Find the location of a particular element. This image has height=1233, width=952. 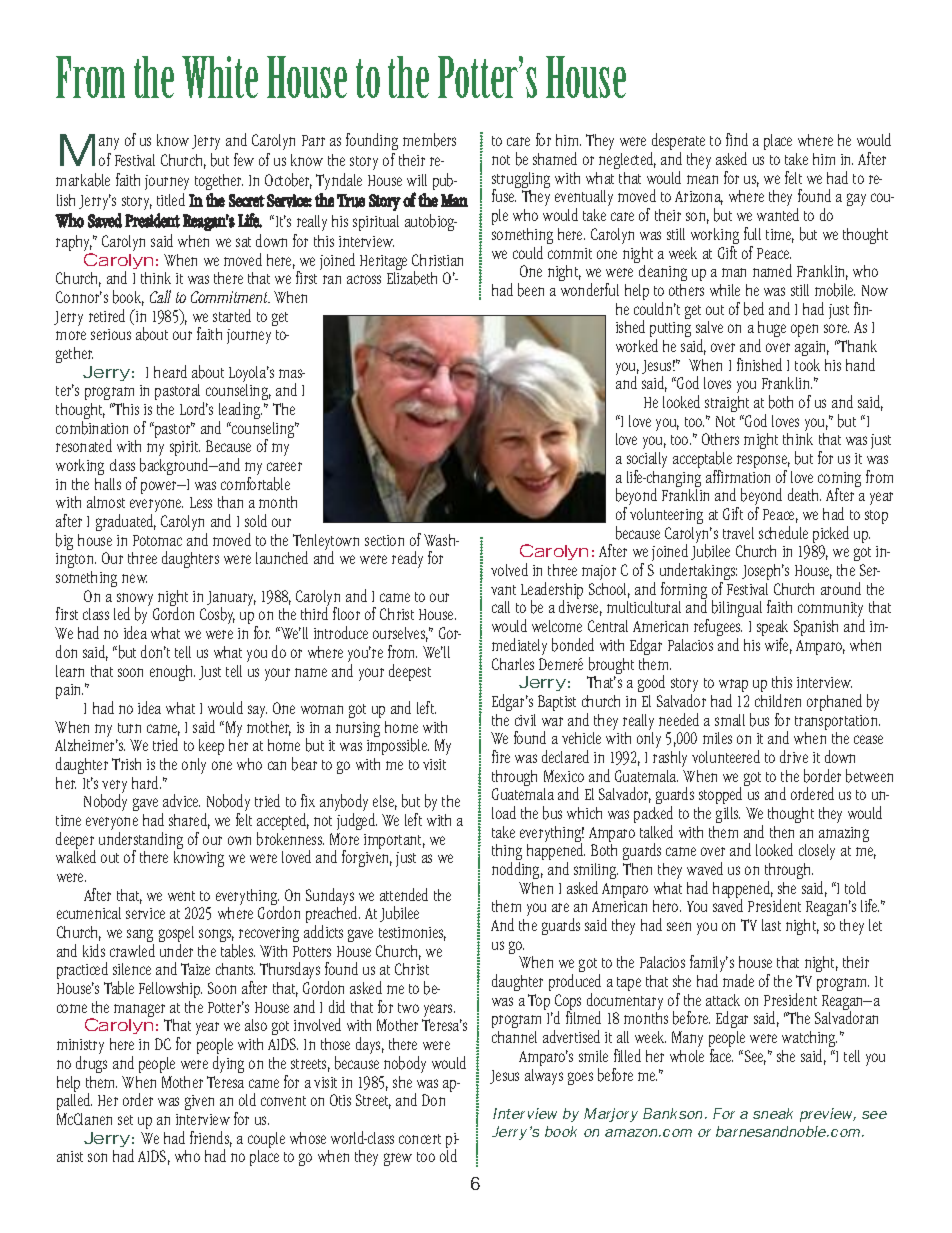

friends is located at coordinates (211, 1139).
